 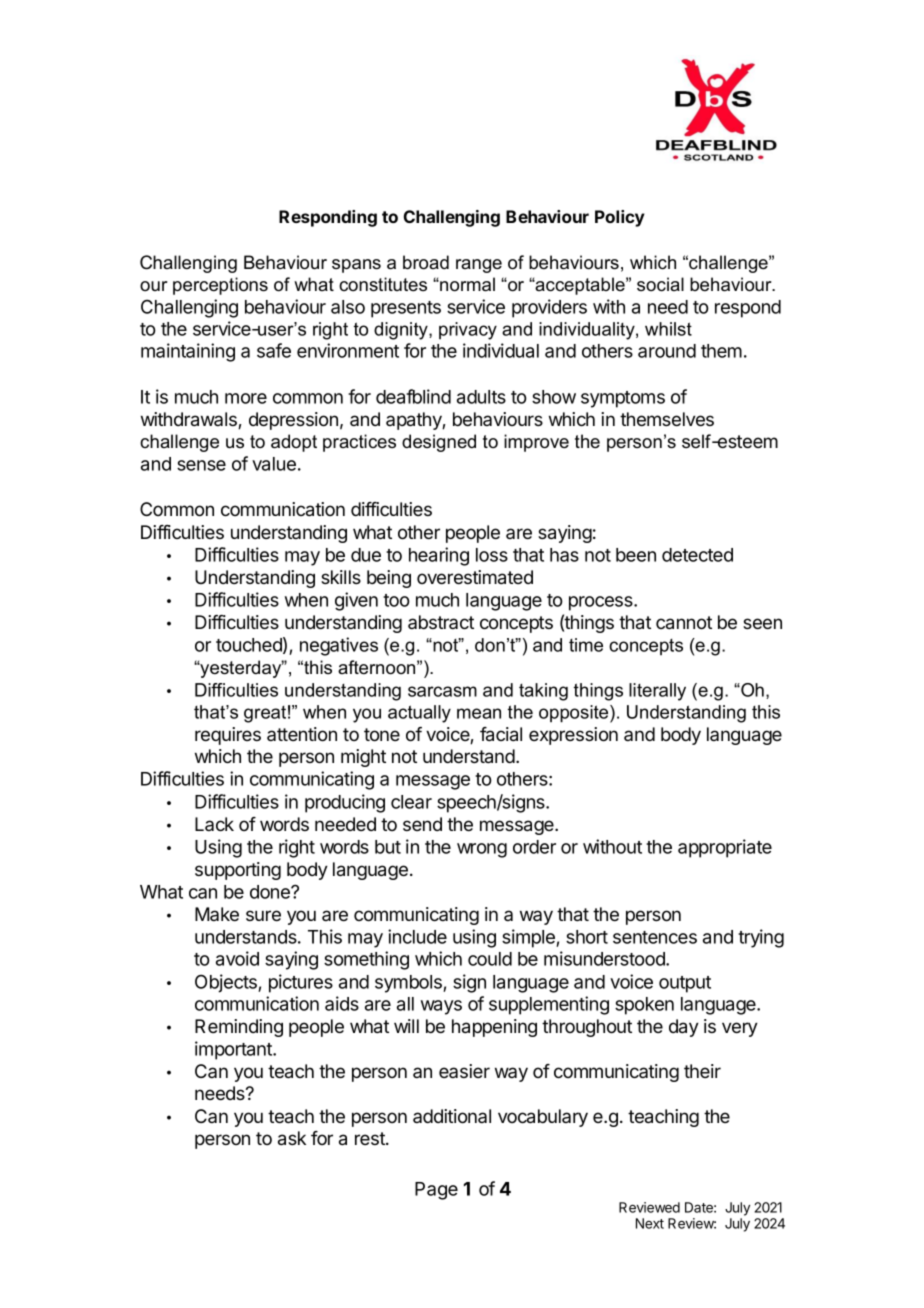 What do you see at coordinates (436, 1191) in the image?
I see `Page` at bounding box center [436, 1191].
